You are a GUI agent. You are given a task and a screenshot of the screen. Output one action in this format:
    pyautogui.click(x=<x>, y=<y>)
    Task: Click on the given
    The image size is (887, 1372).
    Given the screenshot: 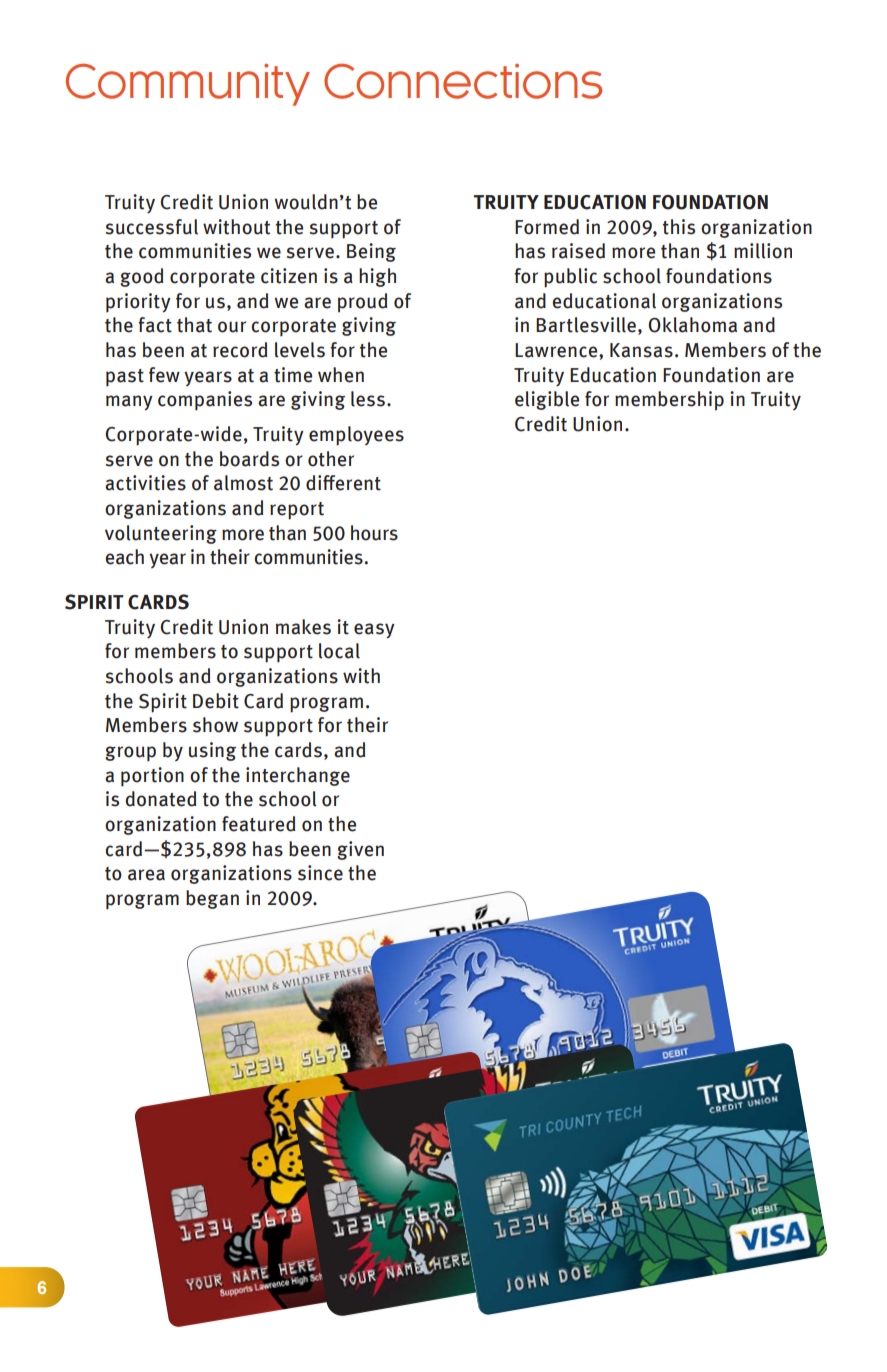 What is the action you would take?
    pyautogui.click(x=360, y=850)
